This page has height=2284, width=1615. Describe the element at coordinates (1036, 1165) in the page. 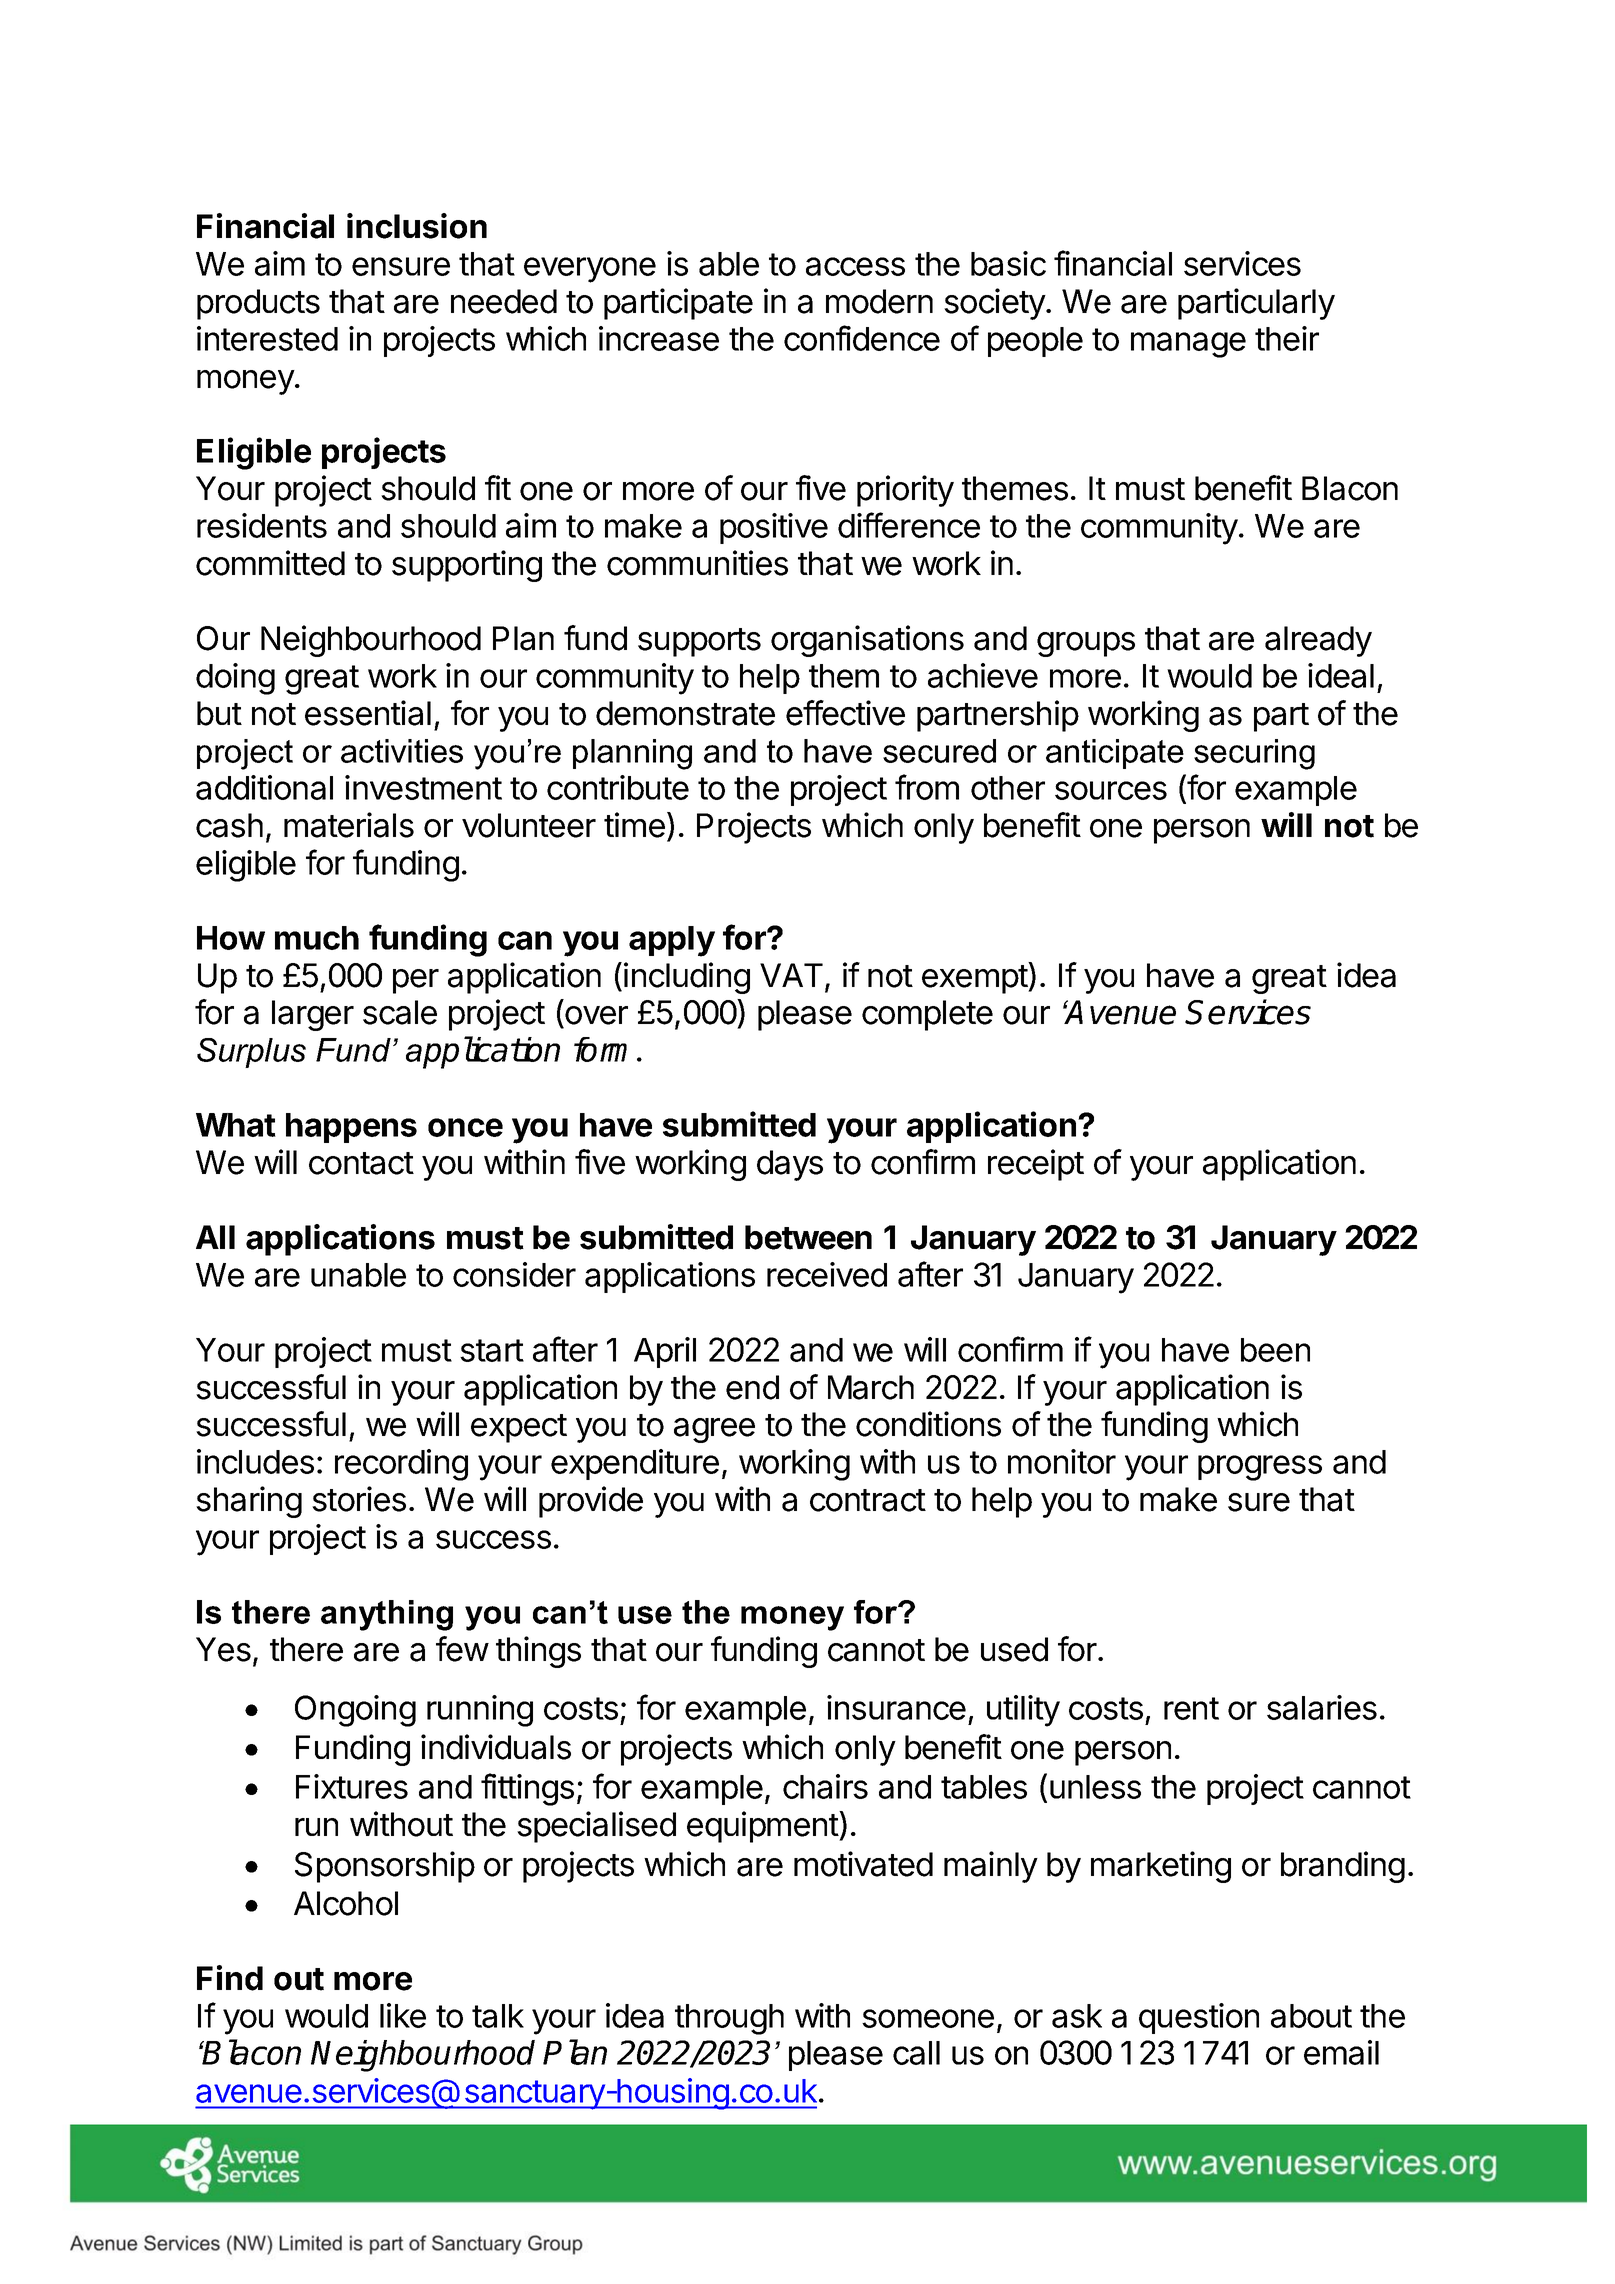

I see `receipt` at that location.
